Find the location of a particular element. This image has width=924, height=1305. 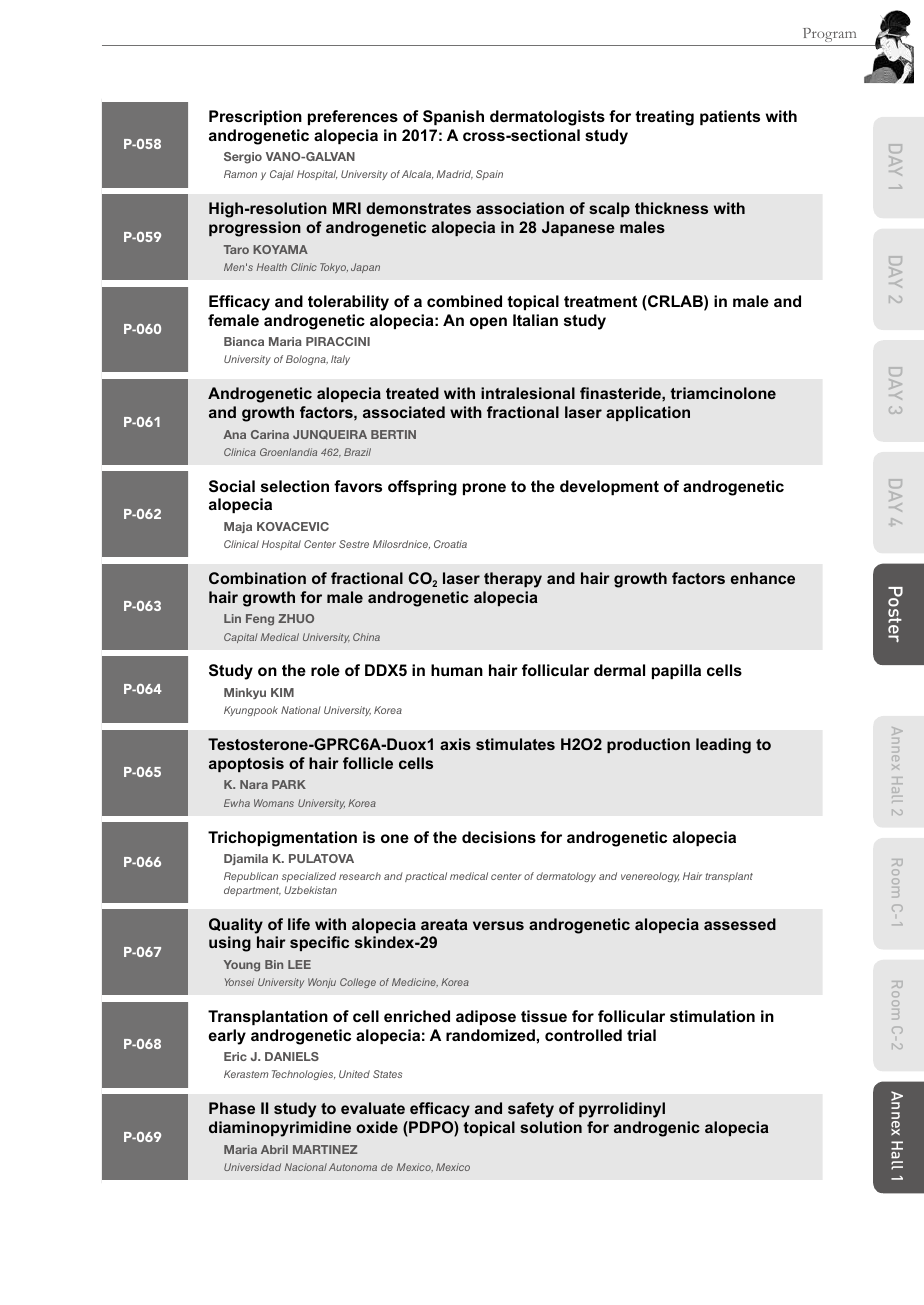

Abril is located at coordinates (274, 1149).
